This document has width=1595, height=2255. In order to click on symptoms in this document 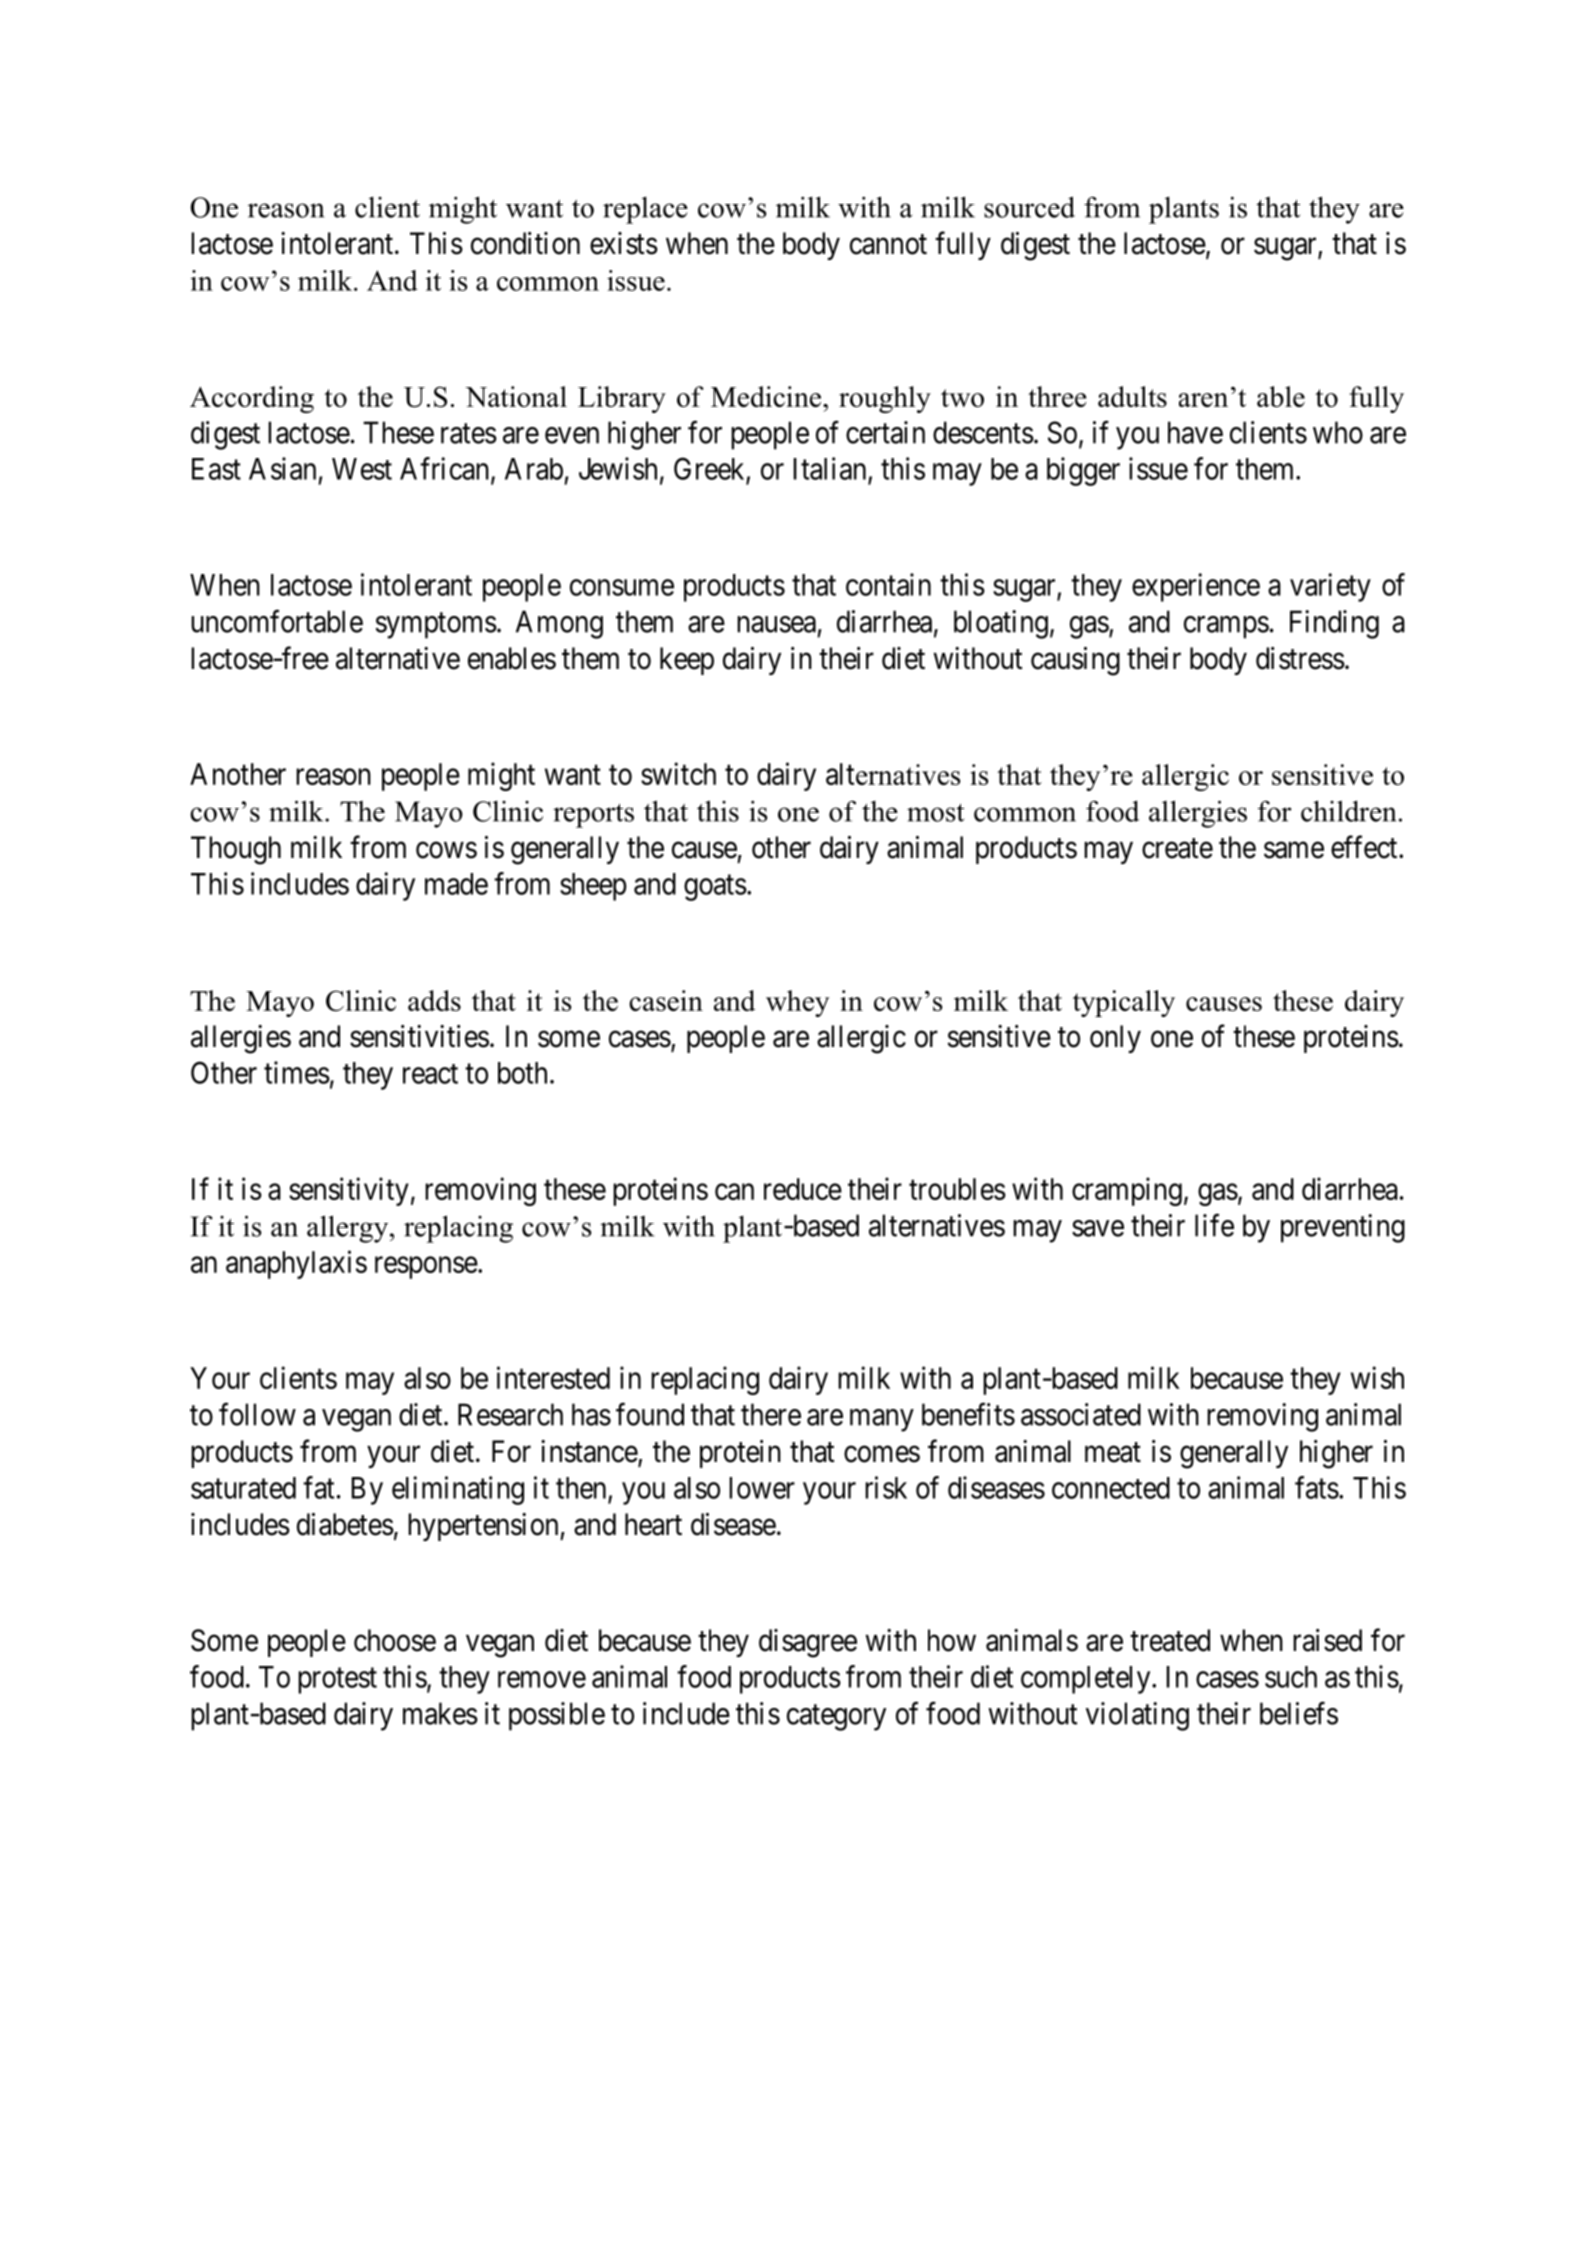, I will do `click(436, 626)`.
